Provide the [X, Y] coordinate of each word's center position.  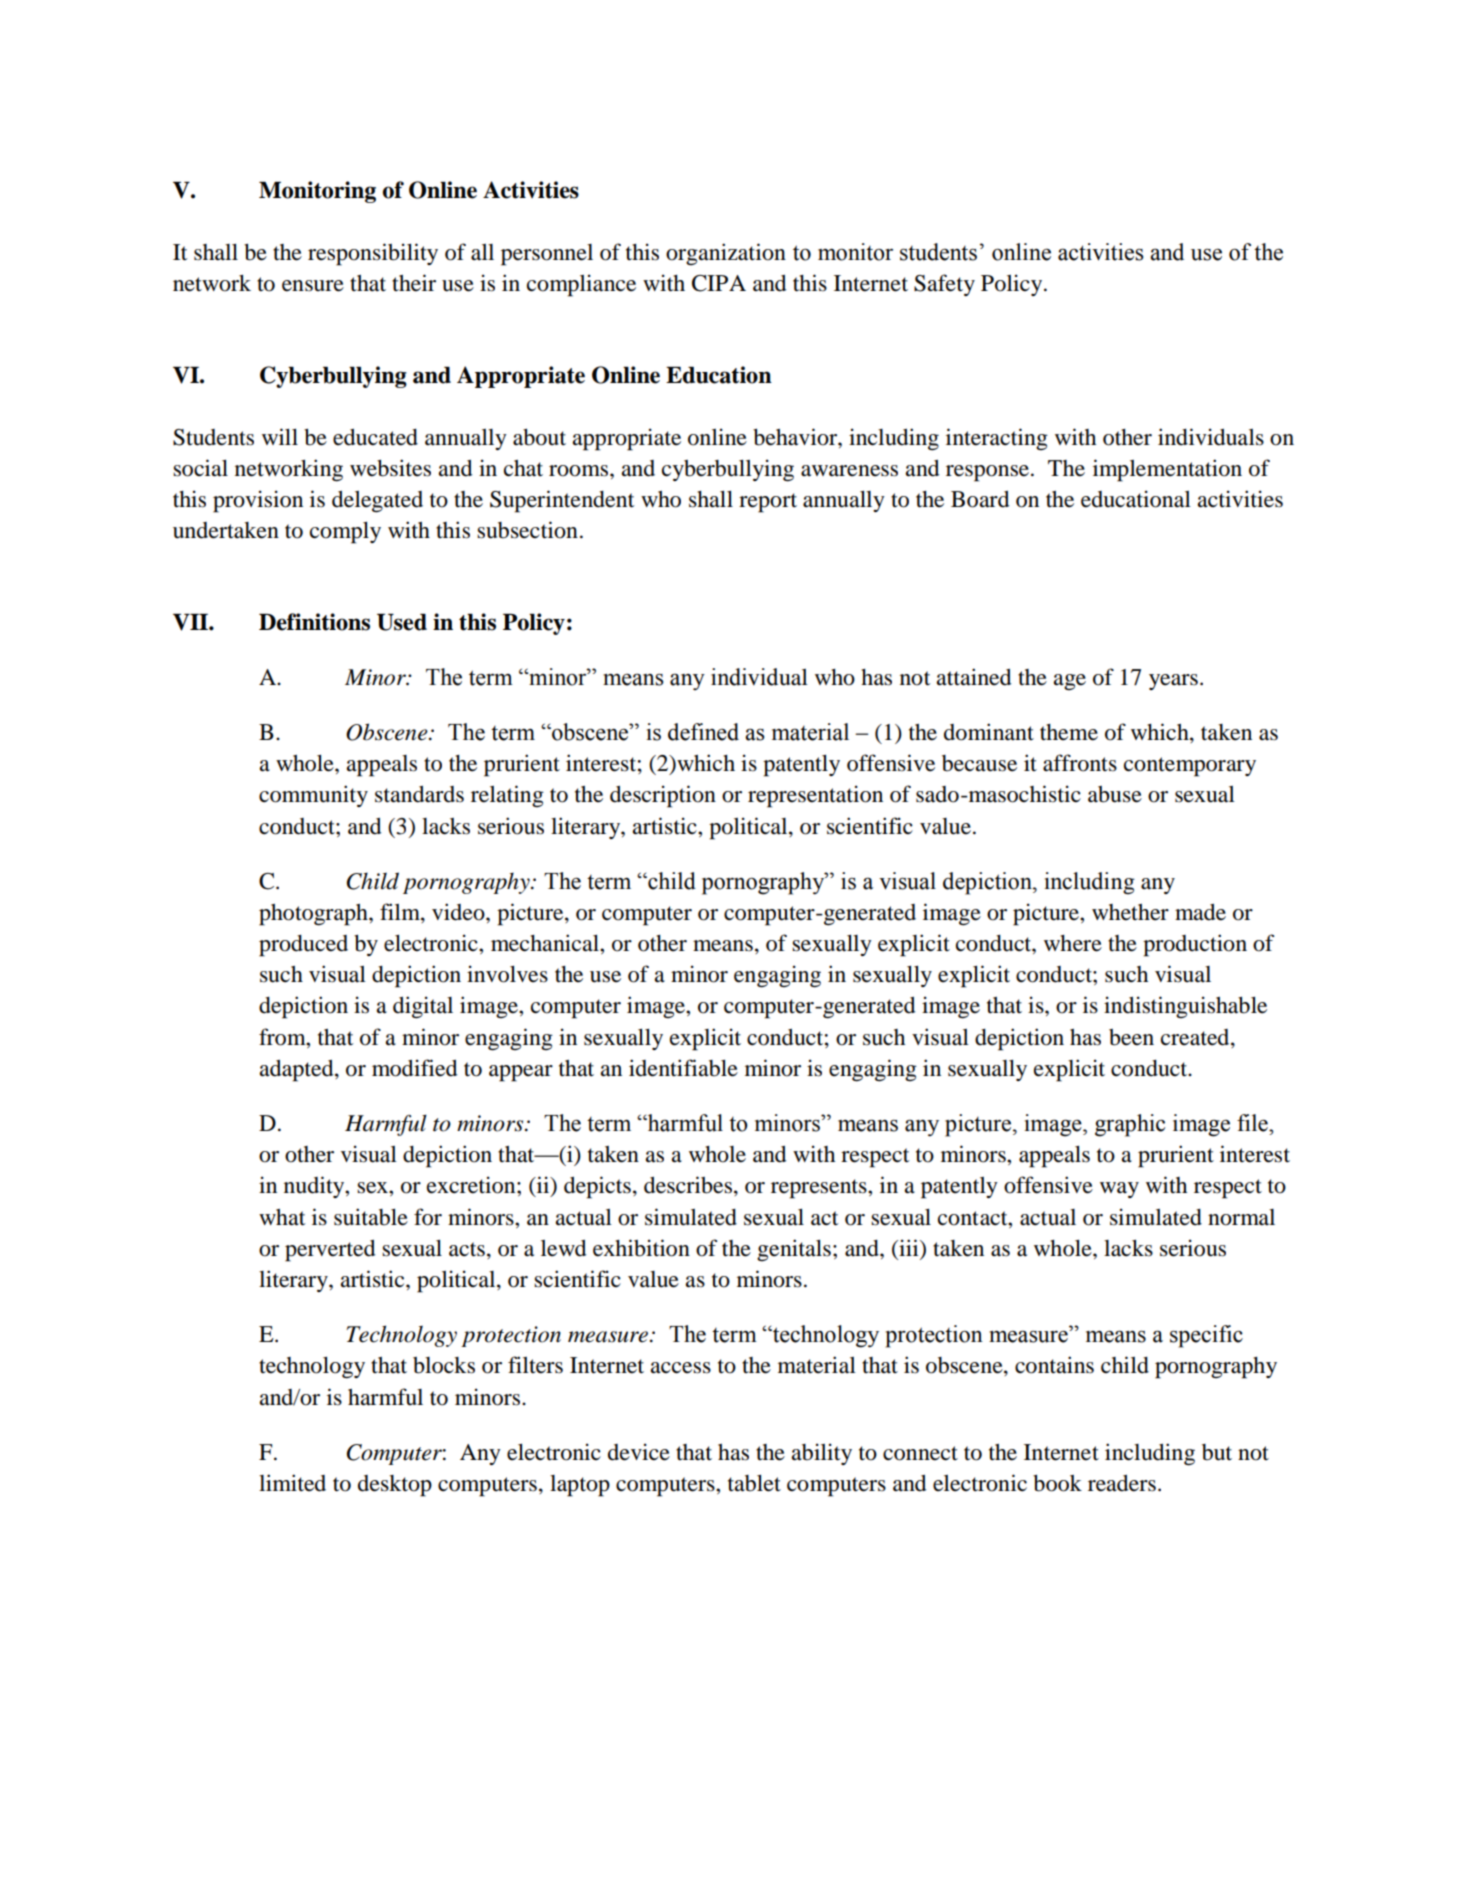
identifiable [683, 1068]
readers [1122, 1483]
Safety [944, 285]
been [1131, 1037]
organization [726, 254]
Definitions [314, 622]
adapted [298, 1071]
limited [292, 1483]
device [639, 1452]
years [1173, 682]
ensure [313, 286]
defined [703, 732]
